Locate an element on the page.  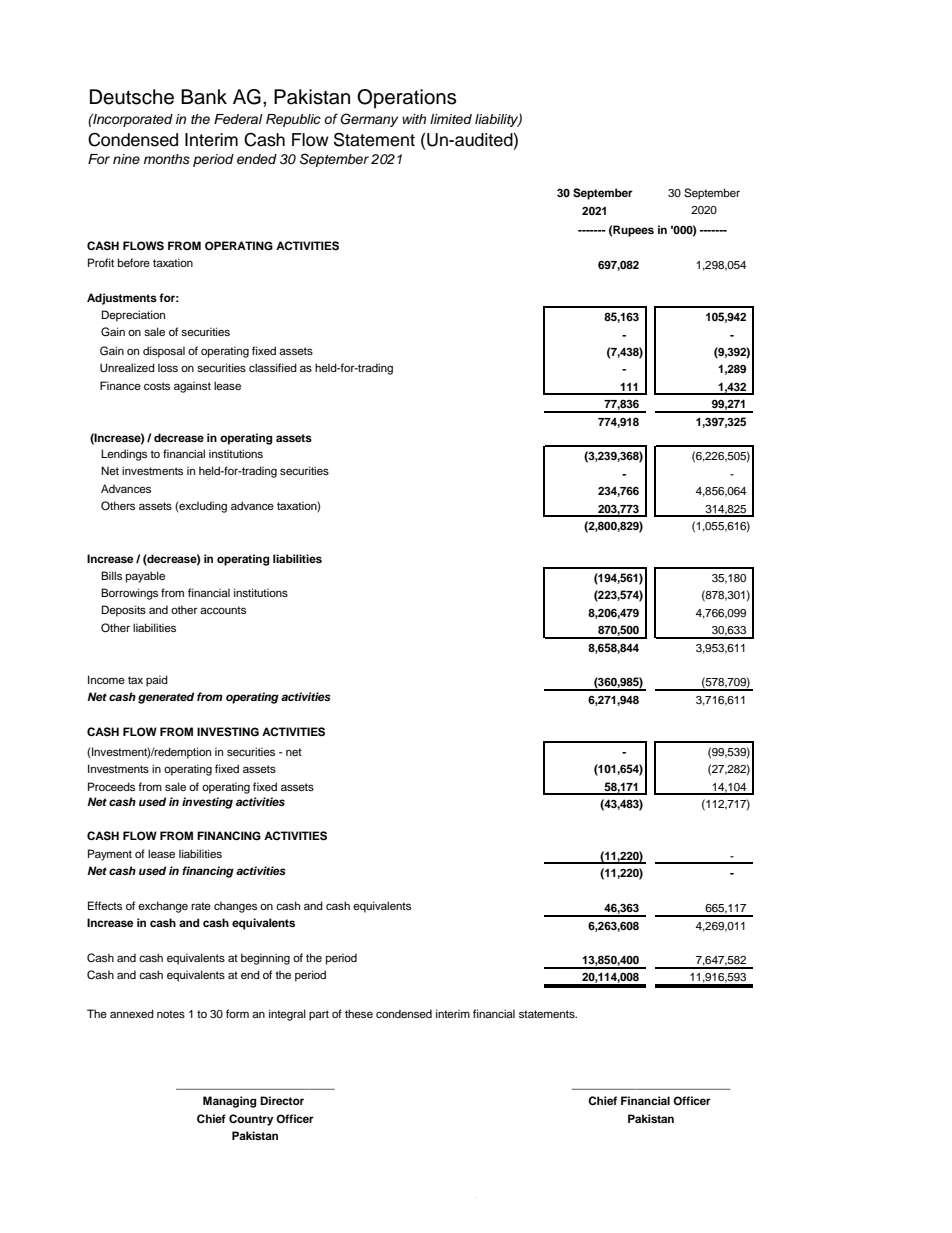
Proceeds is located at coordinates (111, 786).
